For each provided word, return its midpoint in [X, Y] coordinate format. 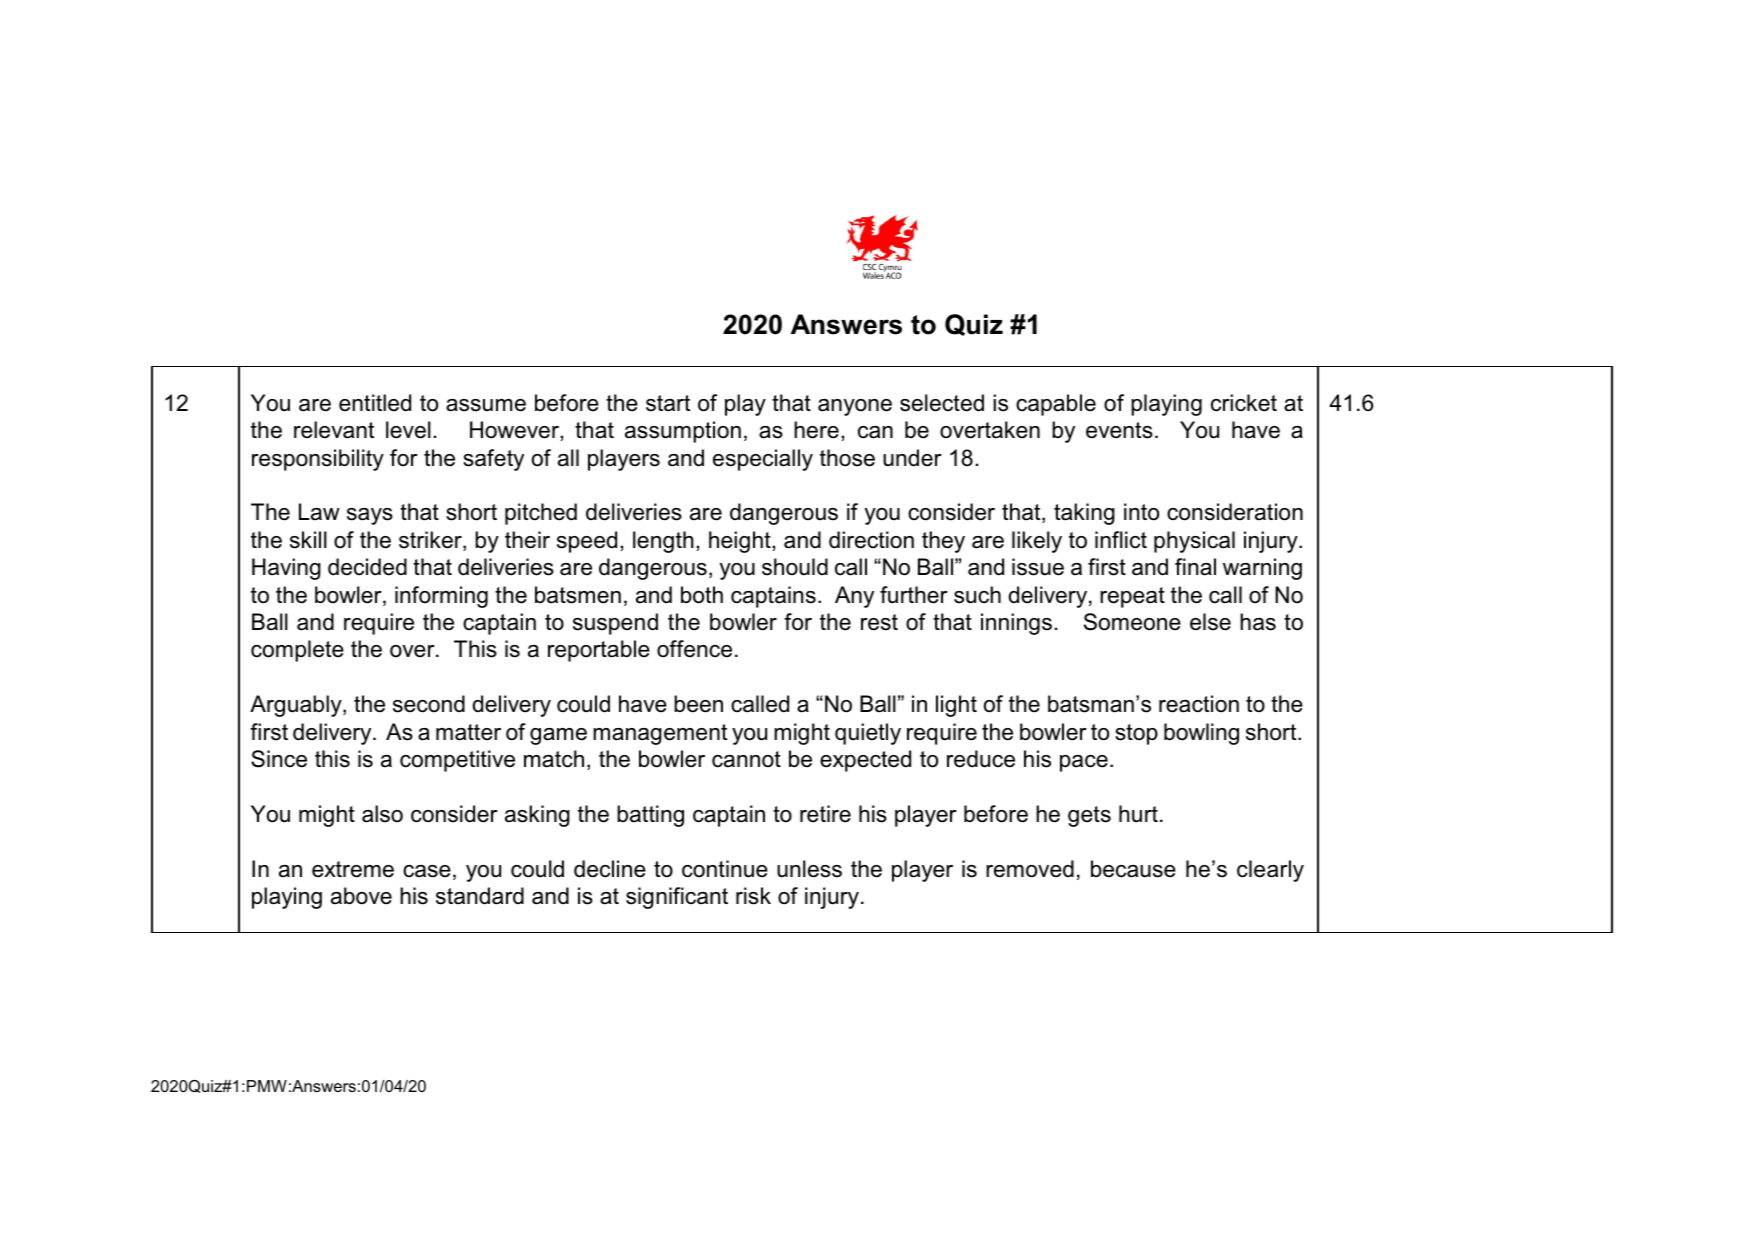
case [427, 871]
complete [297, 651]
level [408, 430]
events [1119, 430]
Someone [1132, 622]
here [816, 430]
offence [694, 649]
